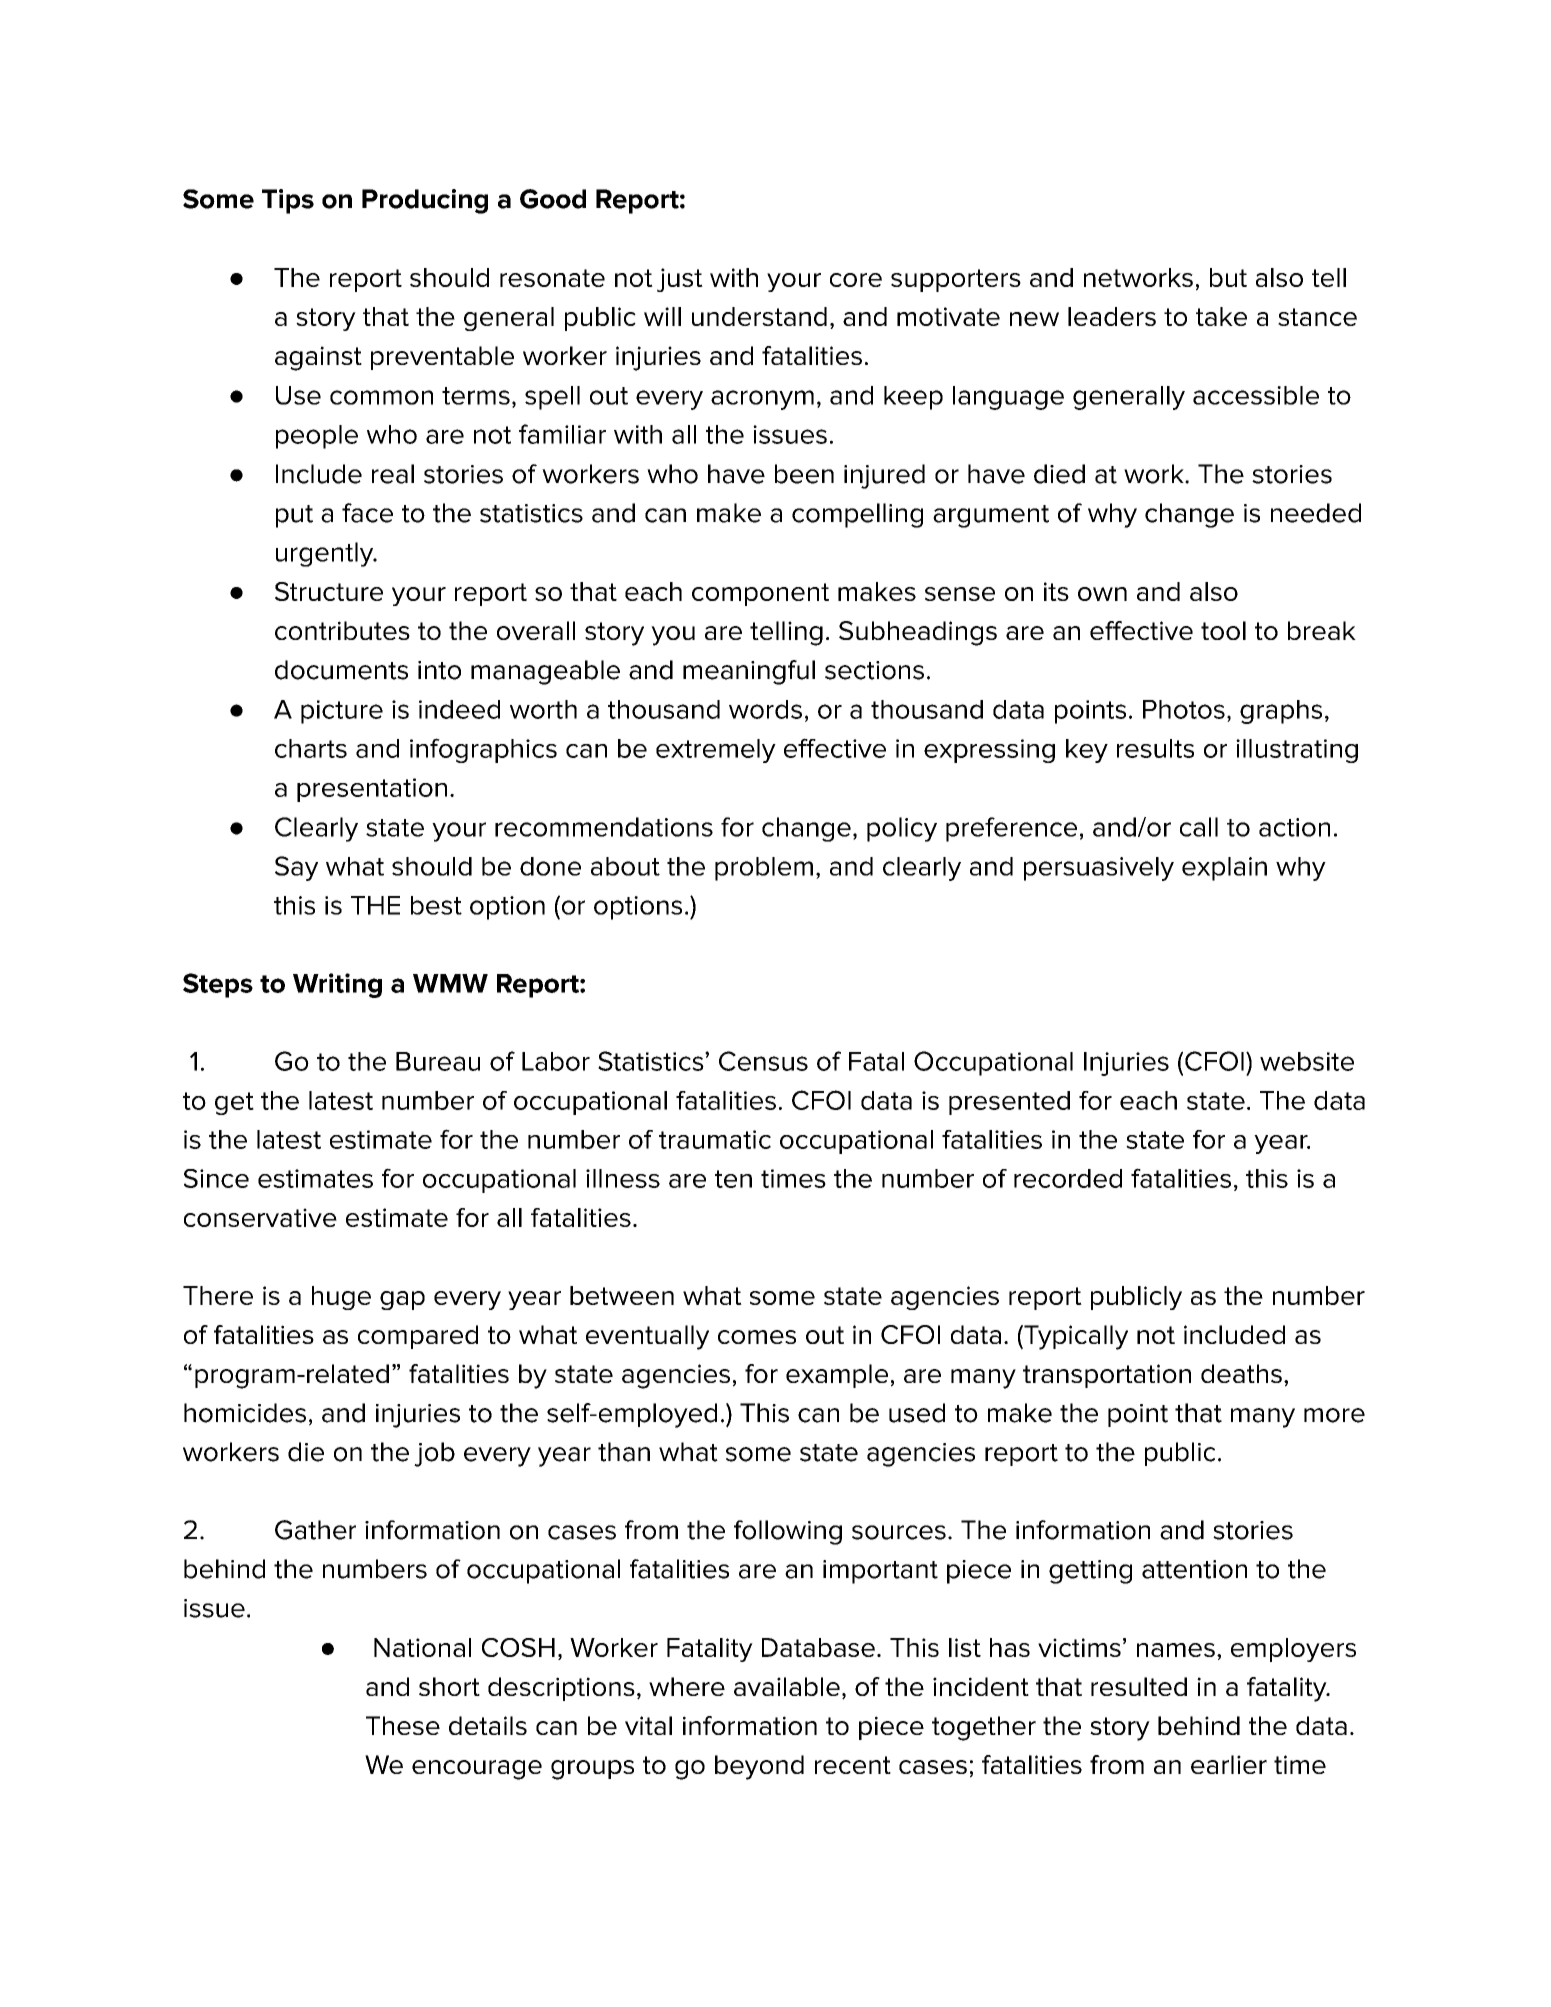 The image size is (1551, 2007). What do you see at coordinates (1068, 1178) in the screenshot?
I see `recorded` at bounding box center [1068, 1178].
